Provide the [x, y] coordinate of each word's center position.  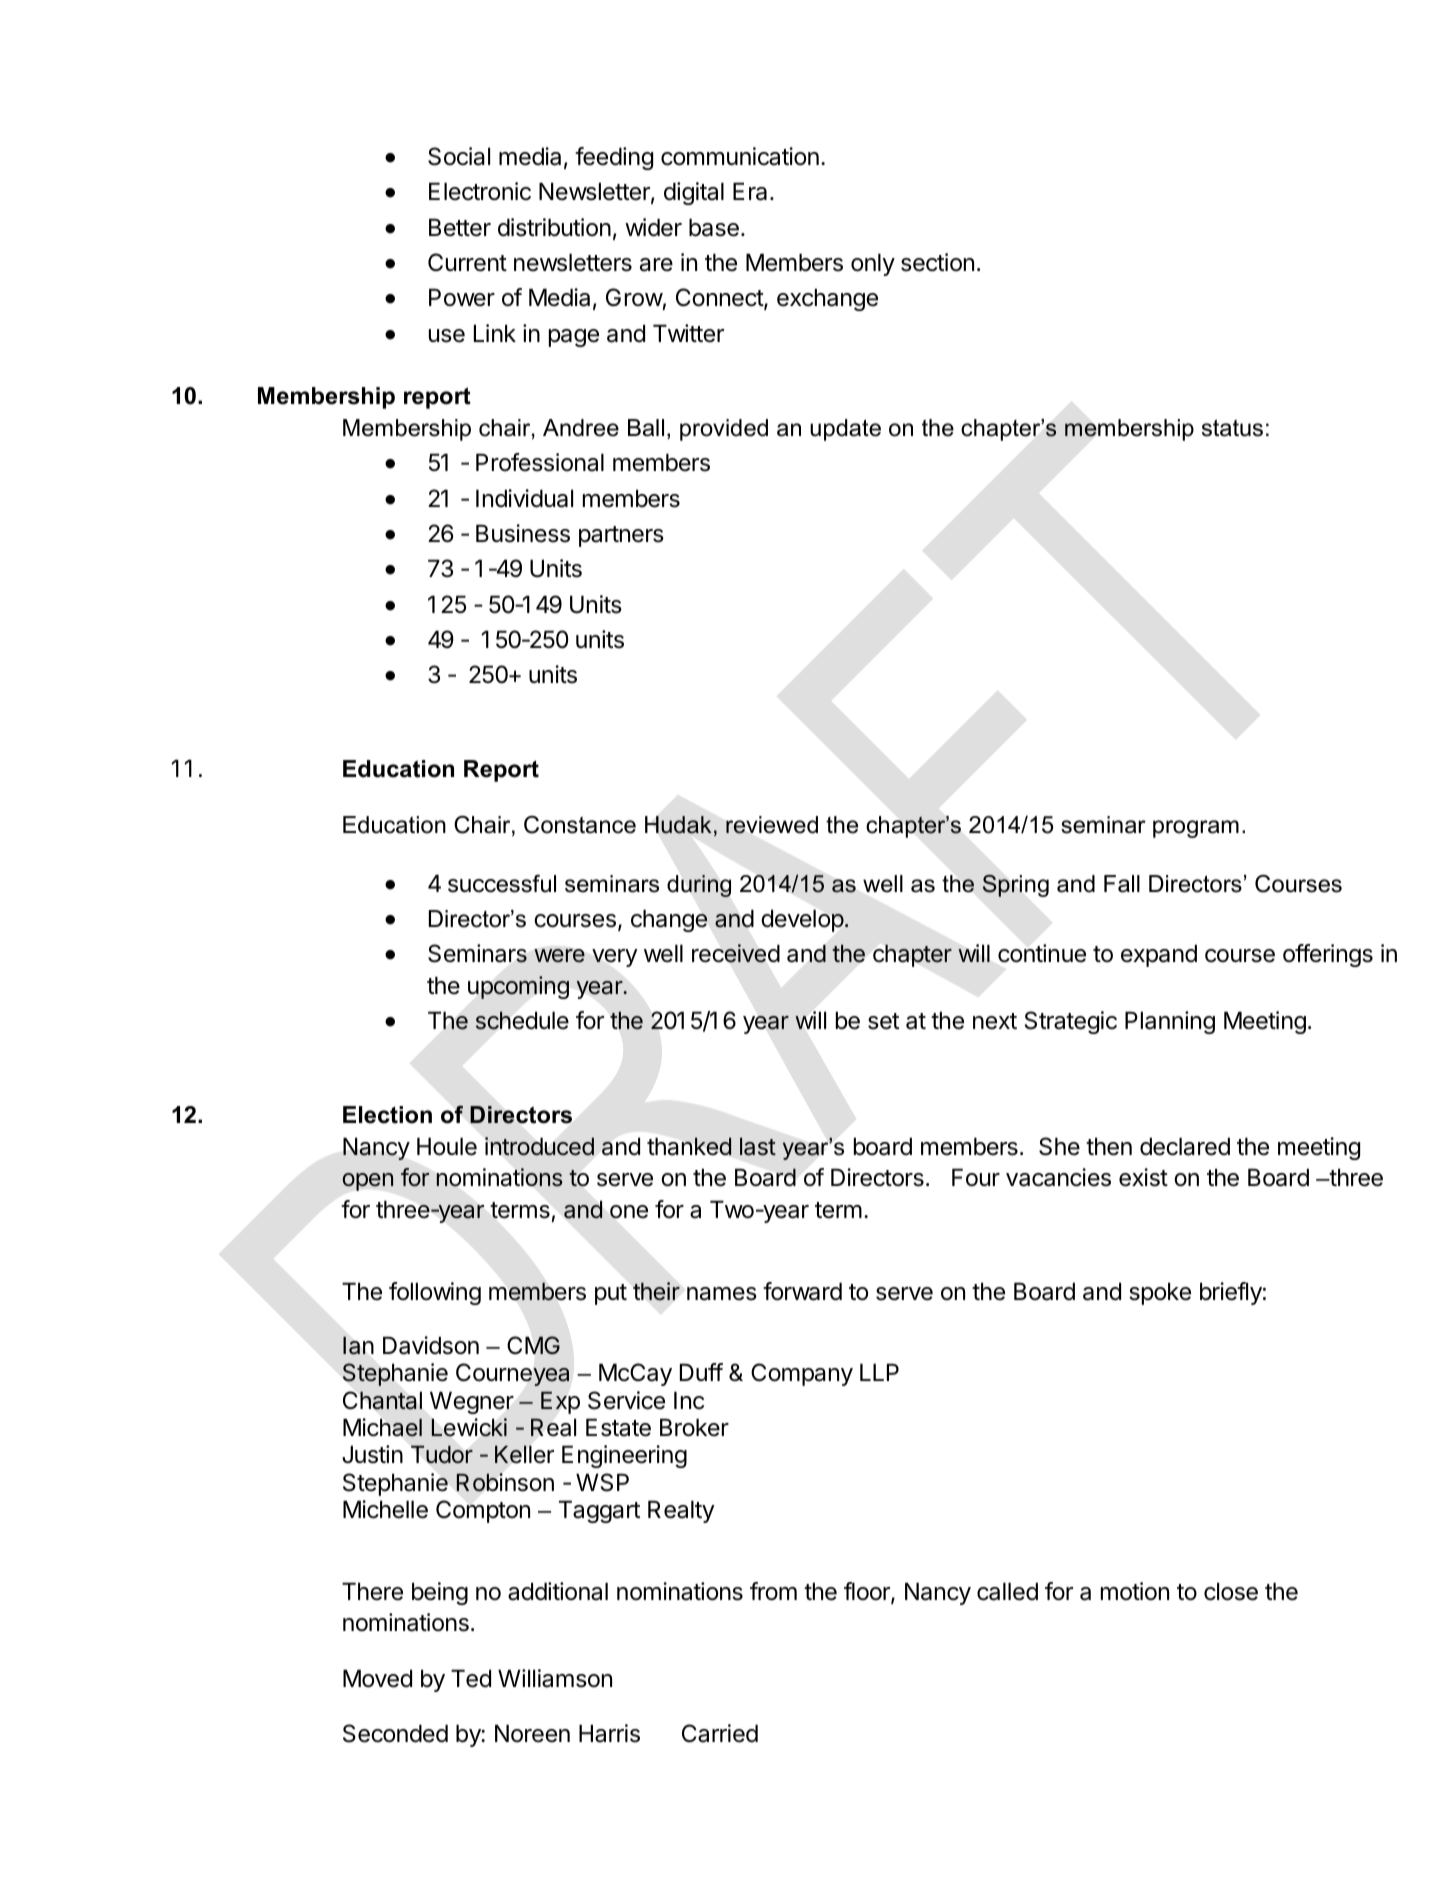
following [435, 1293]
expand [1159, 955]
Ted [471, 1678]
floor [868, 1592]
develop [802, 920]
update [845, 430]
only [873, 264]
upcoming [518, 987]
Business [523, 533]
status [1232, 428]
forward [802, 1291]
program [1196, 829]
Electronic [480, 191]
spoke [1160, 1293]
